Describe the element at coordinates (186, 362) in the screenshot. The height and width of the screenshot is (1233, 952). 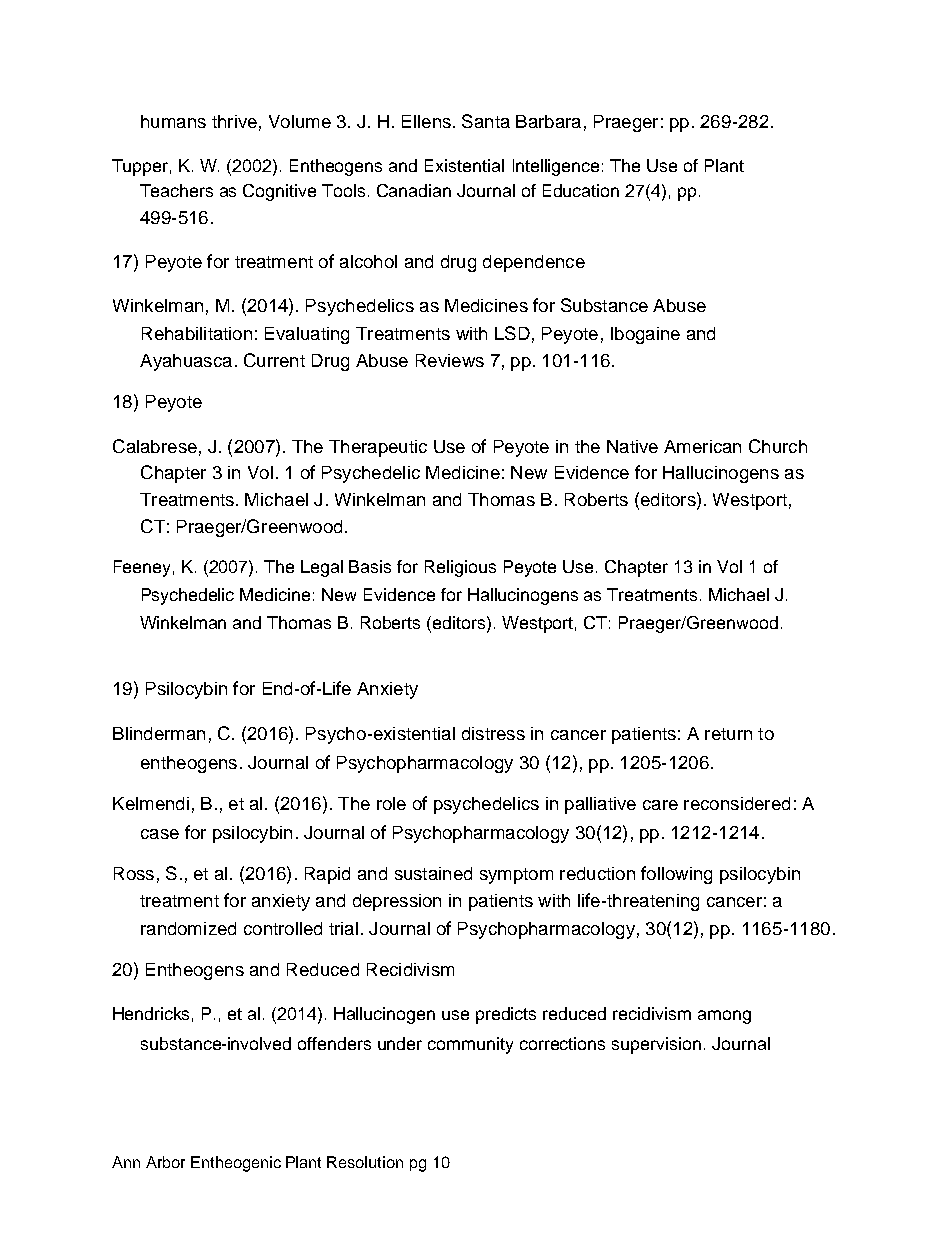
I see `Ayahuasca` at that location.
